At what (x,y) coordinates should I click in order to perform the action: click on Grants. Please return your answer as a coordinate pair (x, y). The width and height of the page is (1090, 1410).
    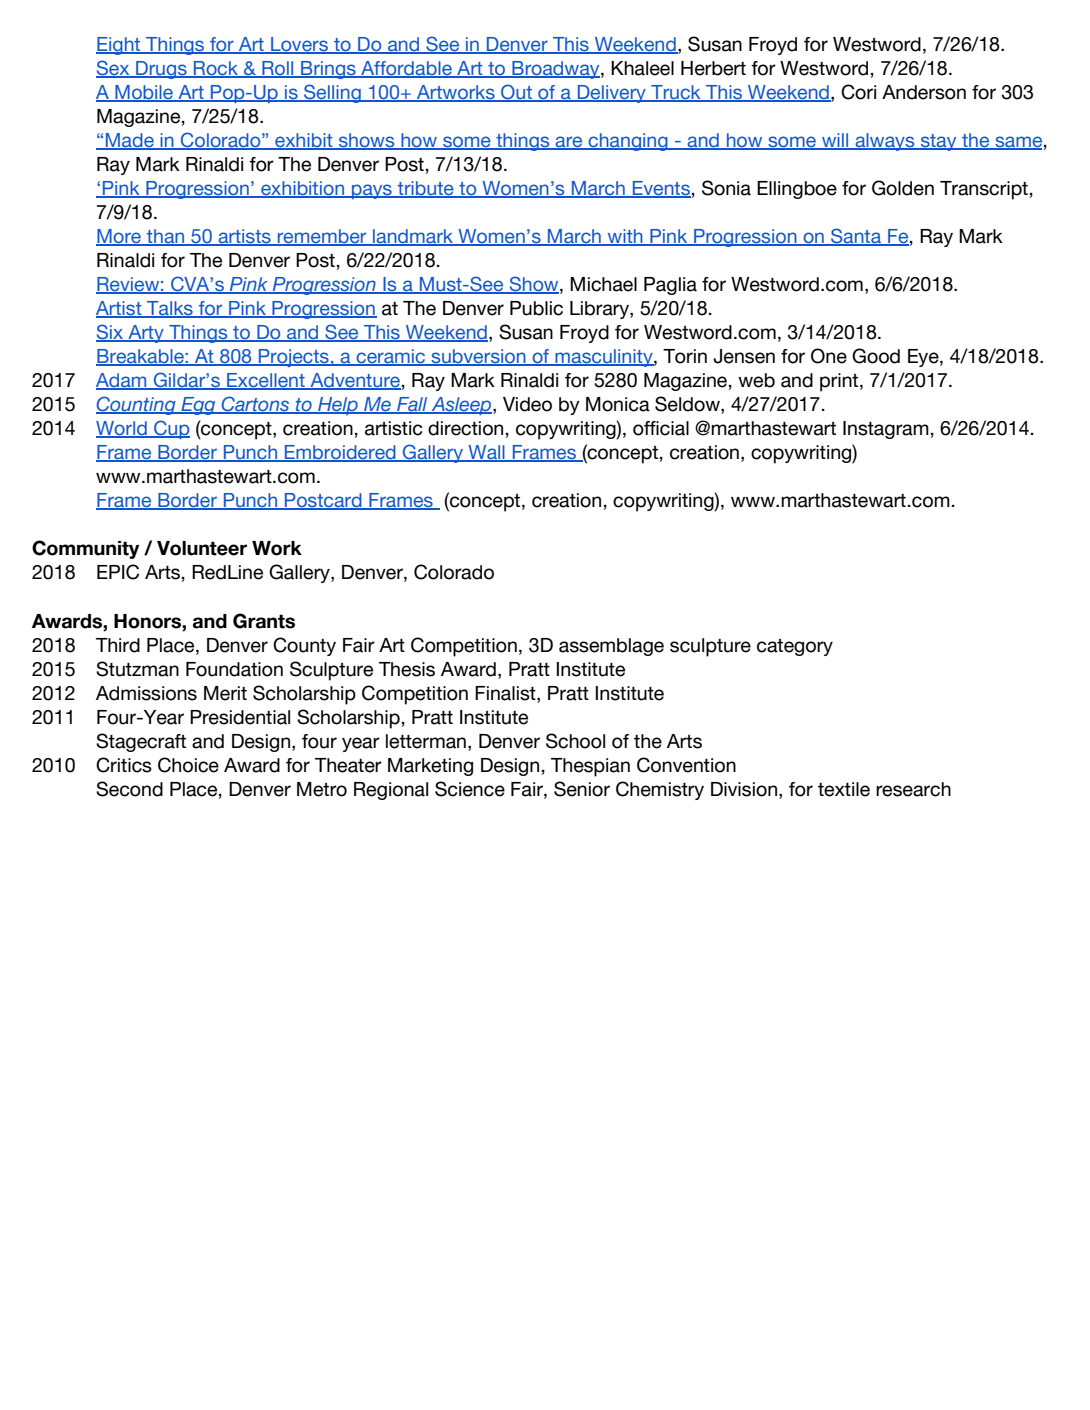
    Looking at the image, I should click on (264, 621).
